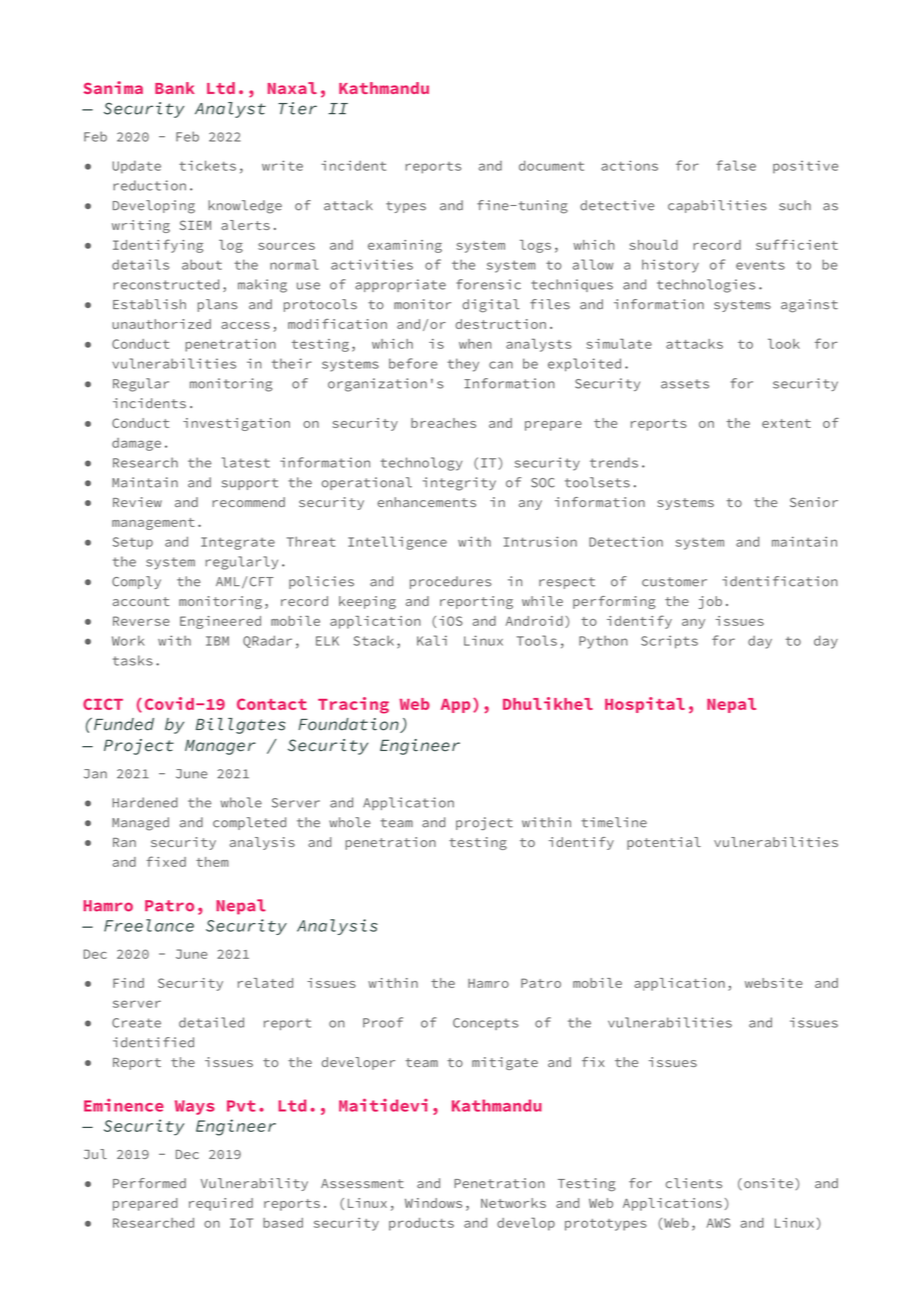  Describe the element at coordinates (736, 165) in the screenshot. I see `false` at that location.
